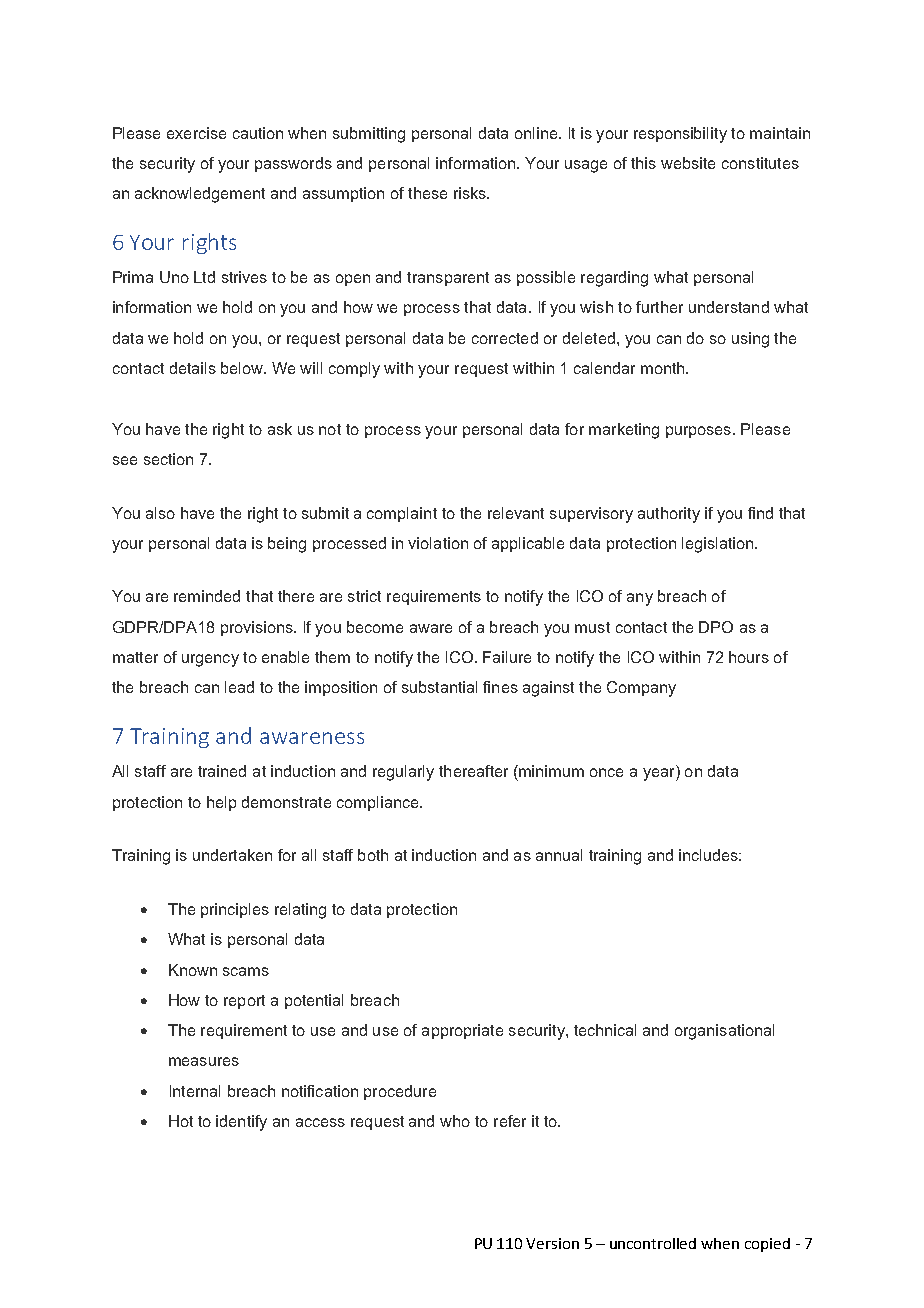  I want to click on substantial, so click(439, 687).
